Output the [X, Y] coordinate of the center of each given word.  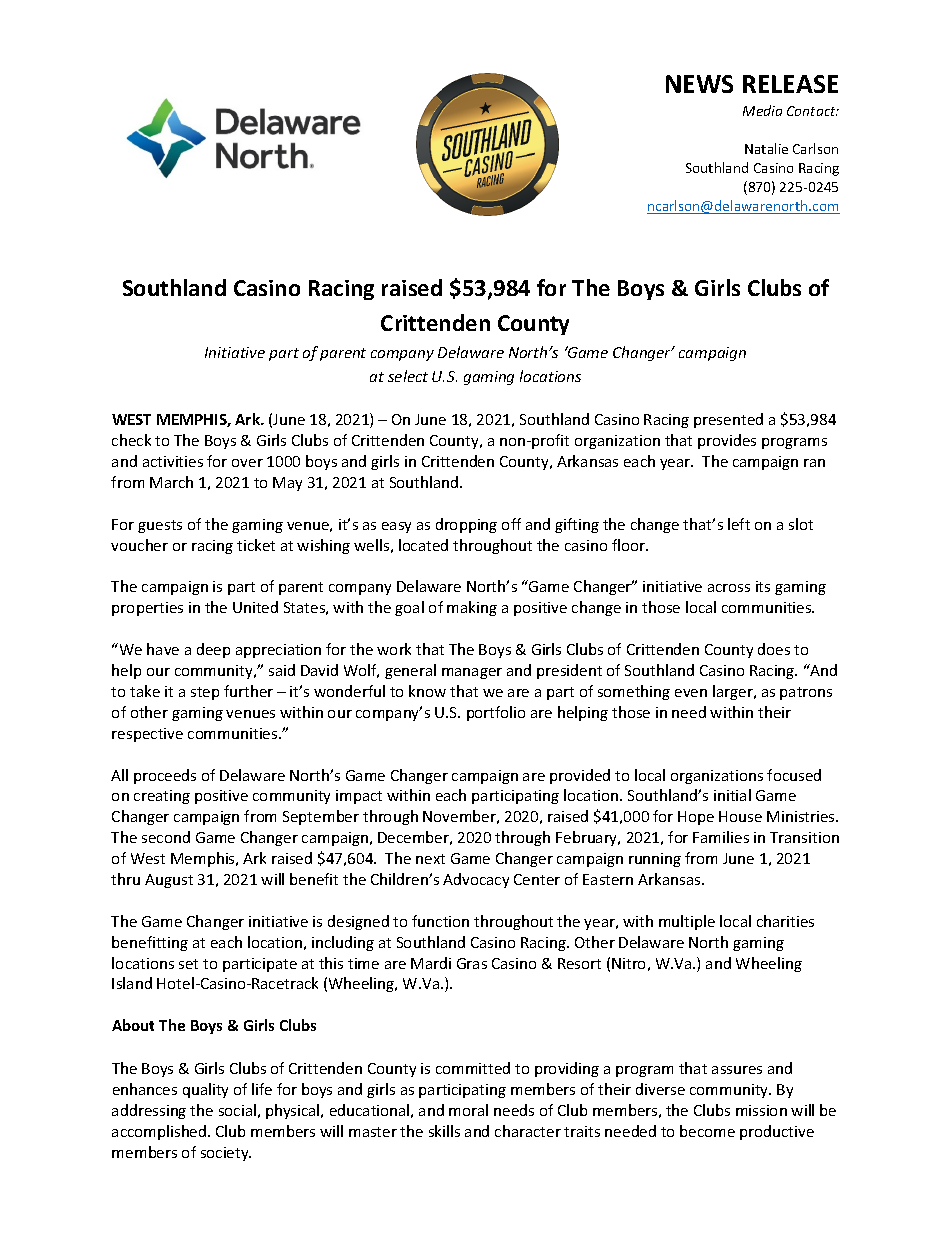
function [440, 921]
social [237, 1110]
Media [762, 110]
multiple [687, 922]
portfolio [496, 713]
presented [728, 420]
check [131, 440]
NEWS [699, 84]
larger [734, 692]
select [408, 376]
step [205, 693]
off [511, 524]
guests [160, 526]
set [188, 964]
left [739, 524]
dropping [466, 525]
